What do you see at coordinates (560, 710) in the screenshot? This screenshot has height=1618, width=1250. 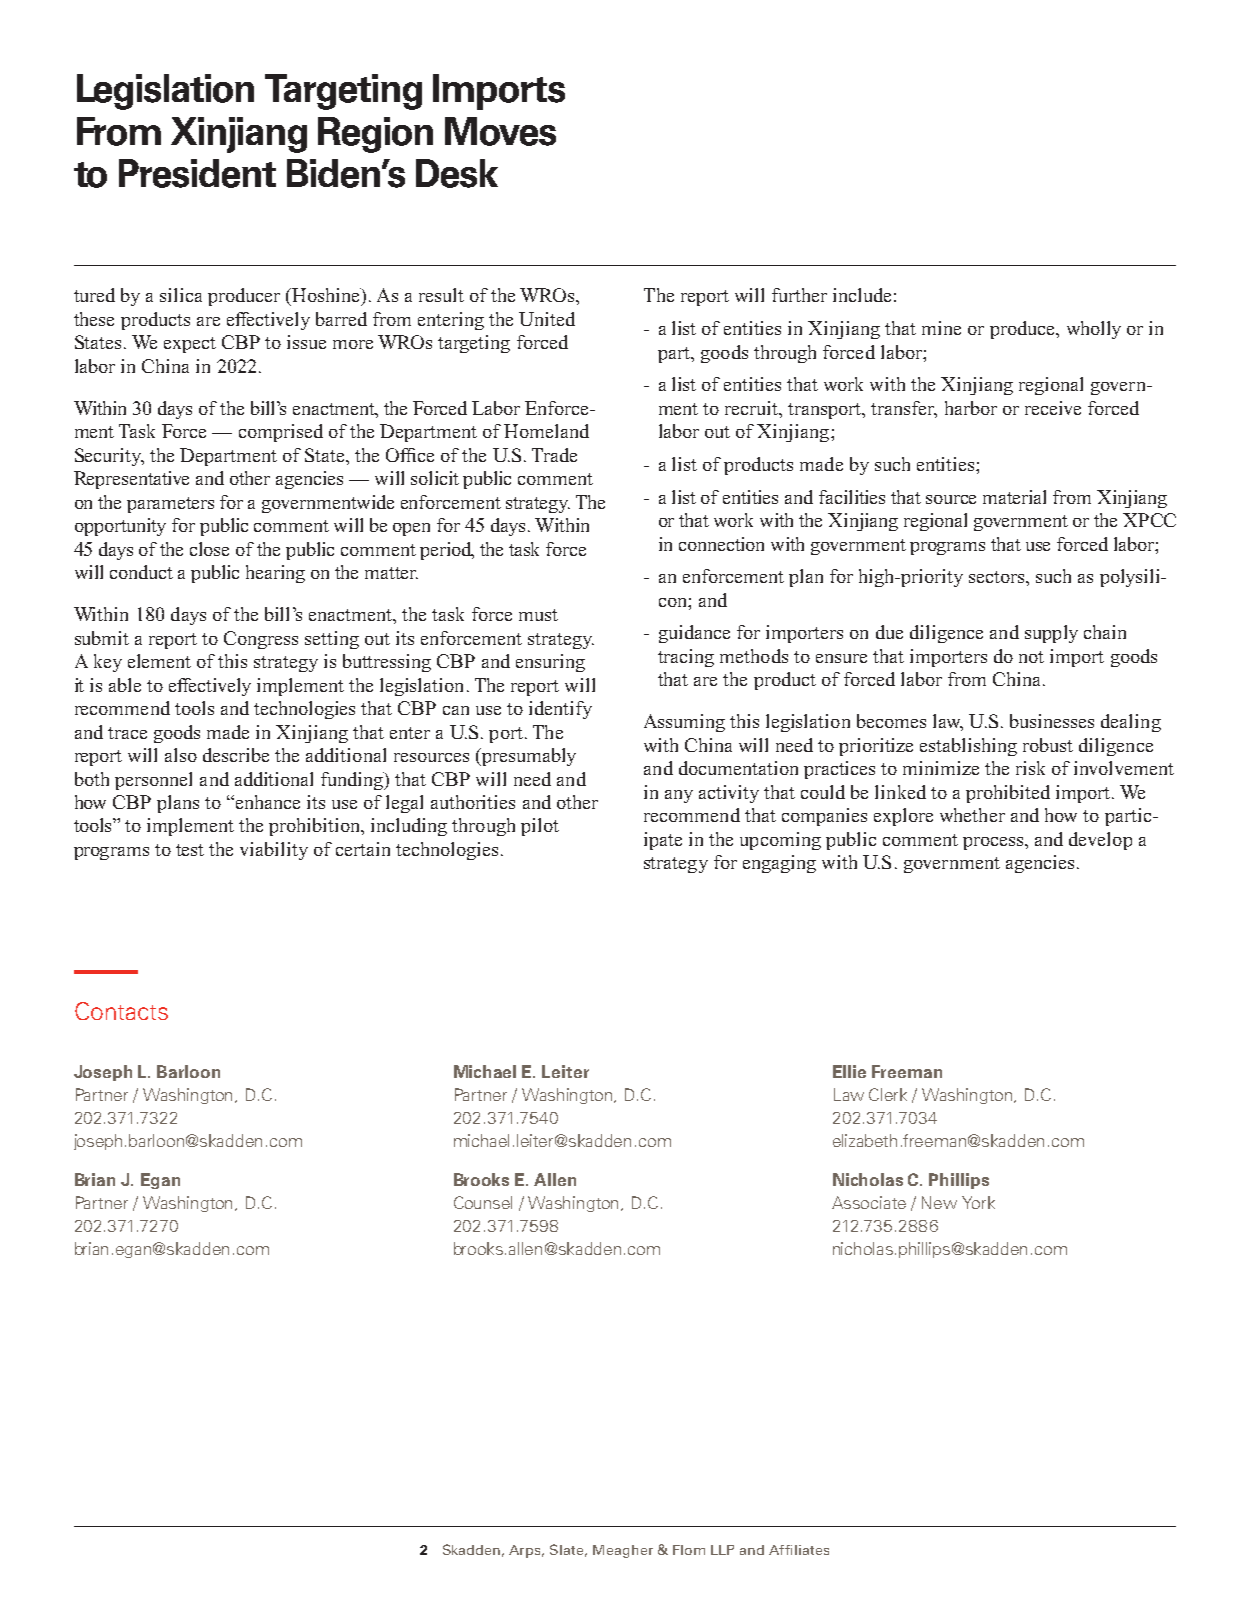 I see `identify` at bounding box center [560, 710].
